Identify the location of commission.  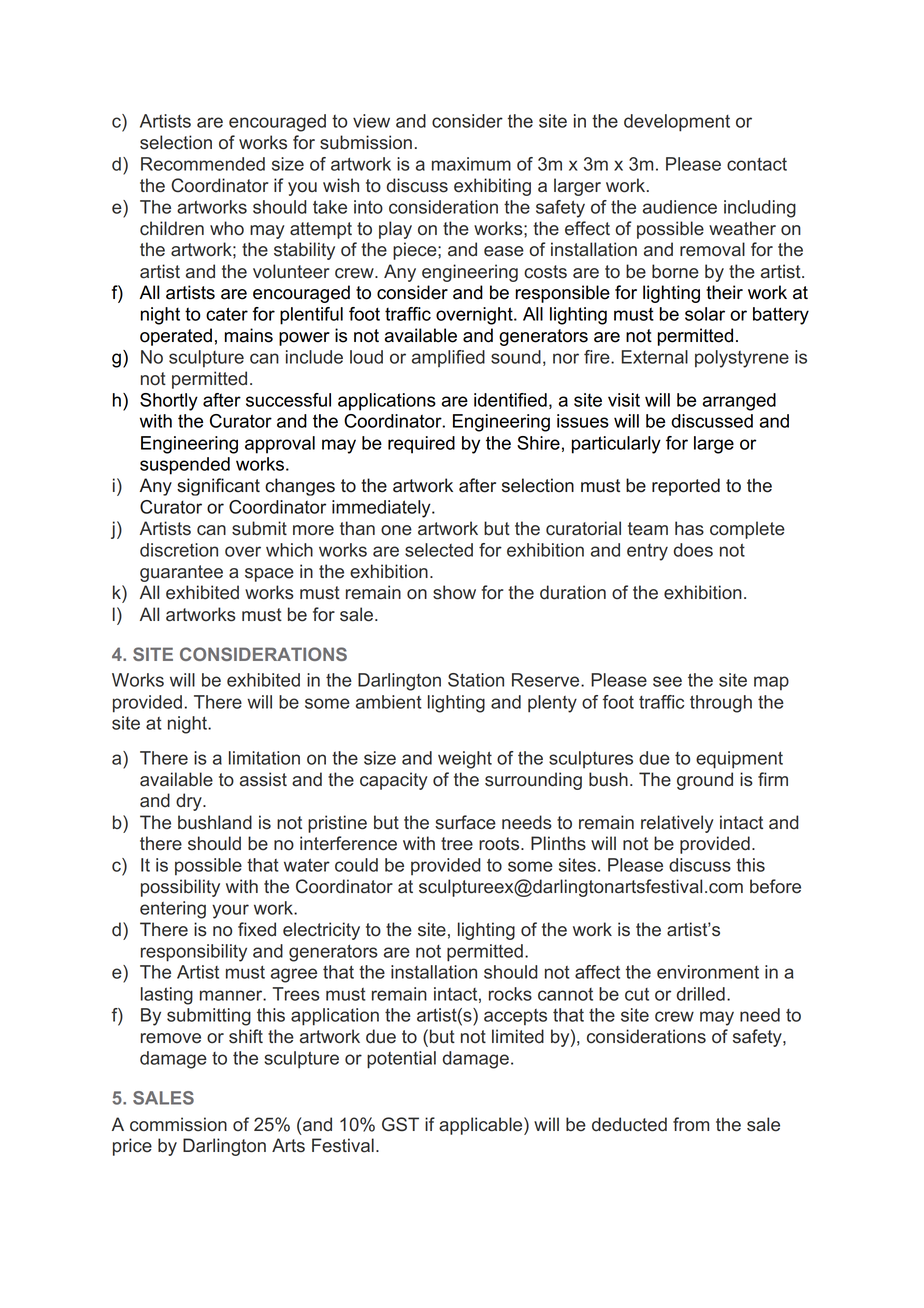
(178, 1124).
